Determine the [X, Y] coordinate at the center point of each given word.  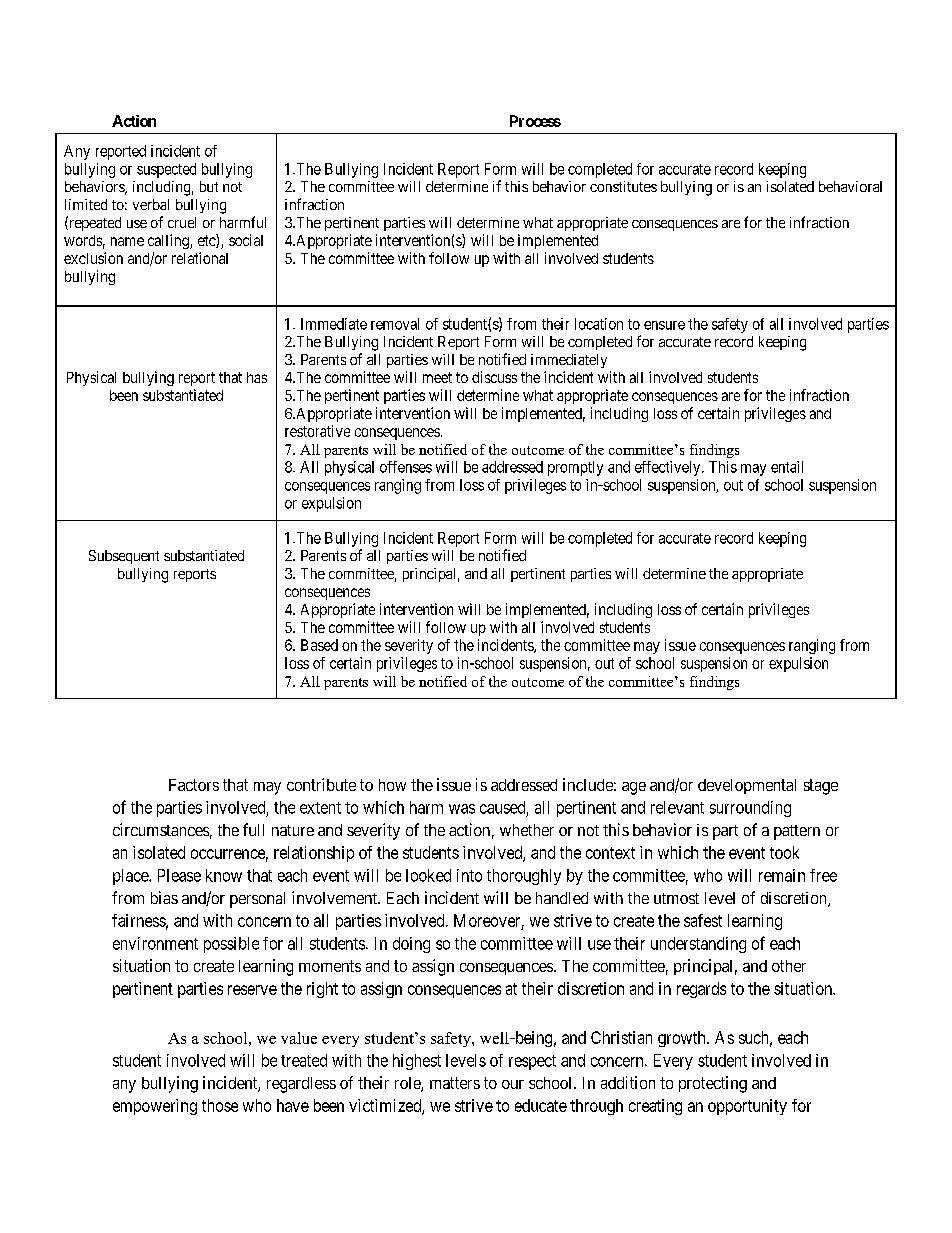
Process [535, 121]
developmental [747, 786]
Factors [194, 785]
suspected [166, 170]
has [257, 377]
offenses [406, 467]
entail [787, 467]
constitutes [623, 186]
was [462, 809]
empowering [155, 1107]
